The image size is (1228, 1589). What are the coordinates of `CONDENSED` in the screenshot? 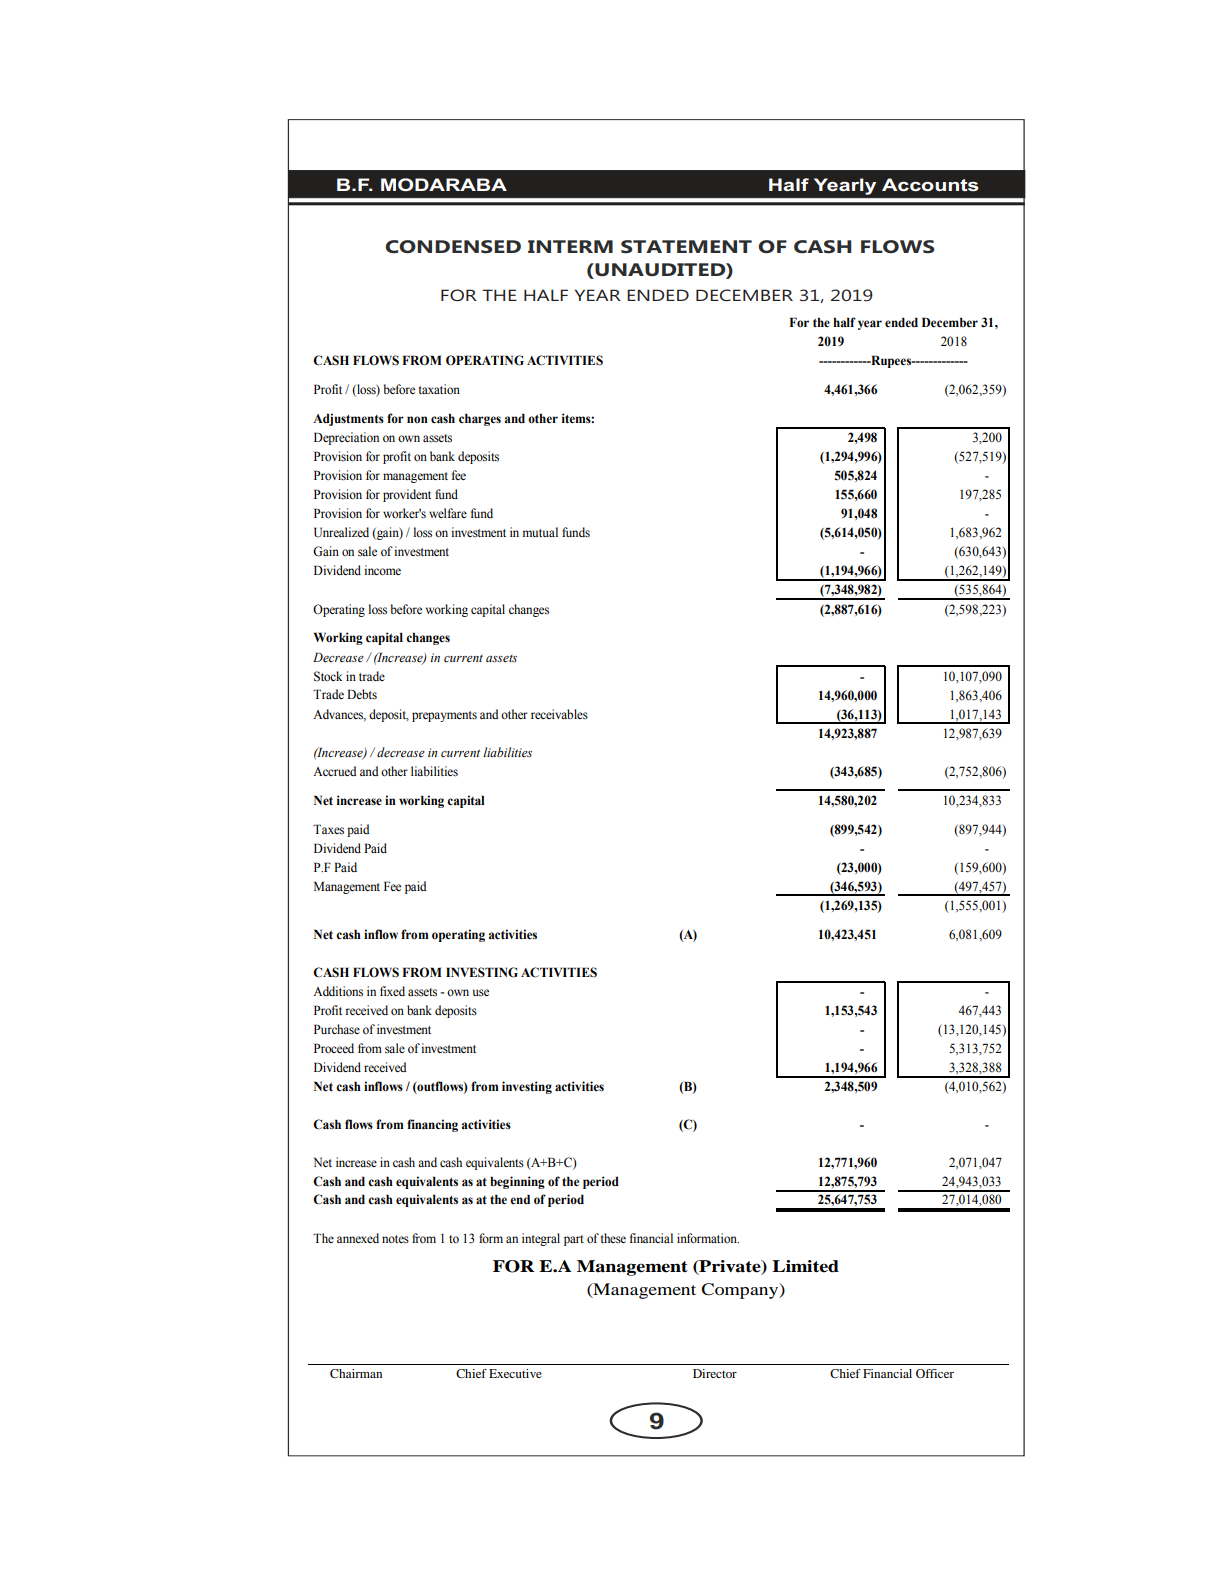 It's located at (453, 247).
